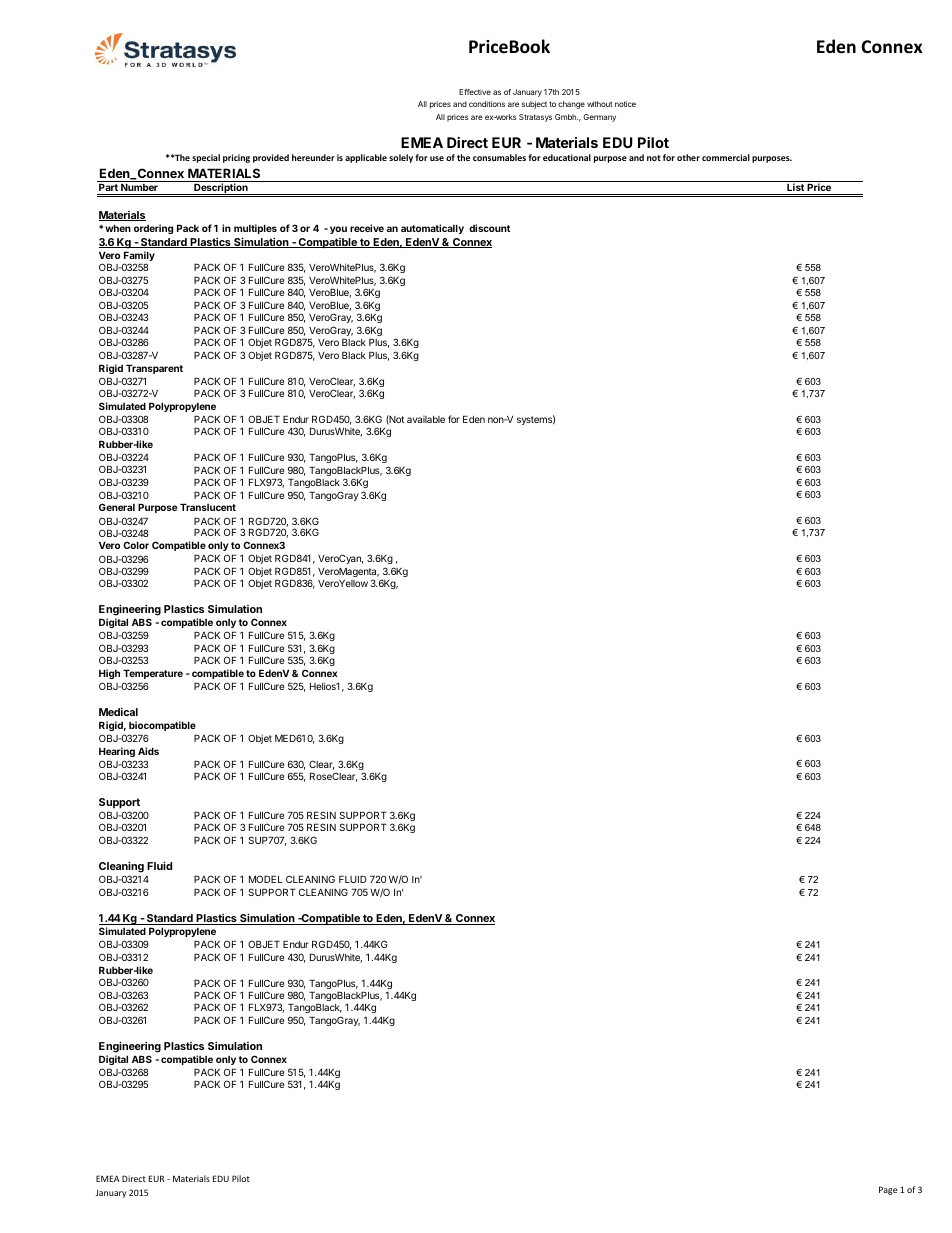 This document has width=952, height=1233. What do you see at coordinates (426, 419) in the document?
I see `available` at bounding box center [426, 419].
